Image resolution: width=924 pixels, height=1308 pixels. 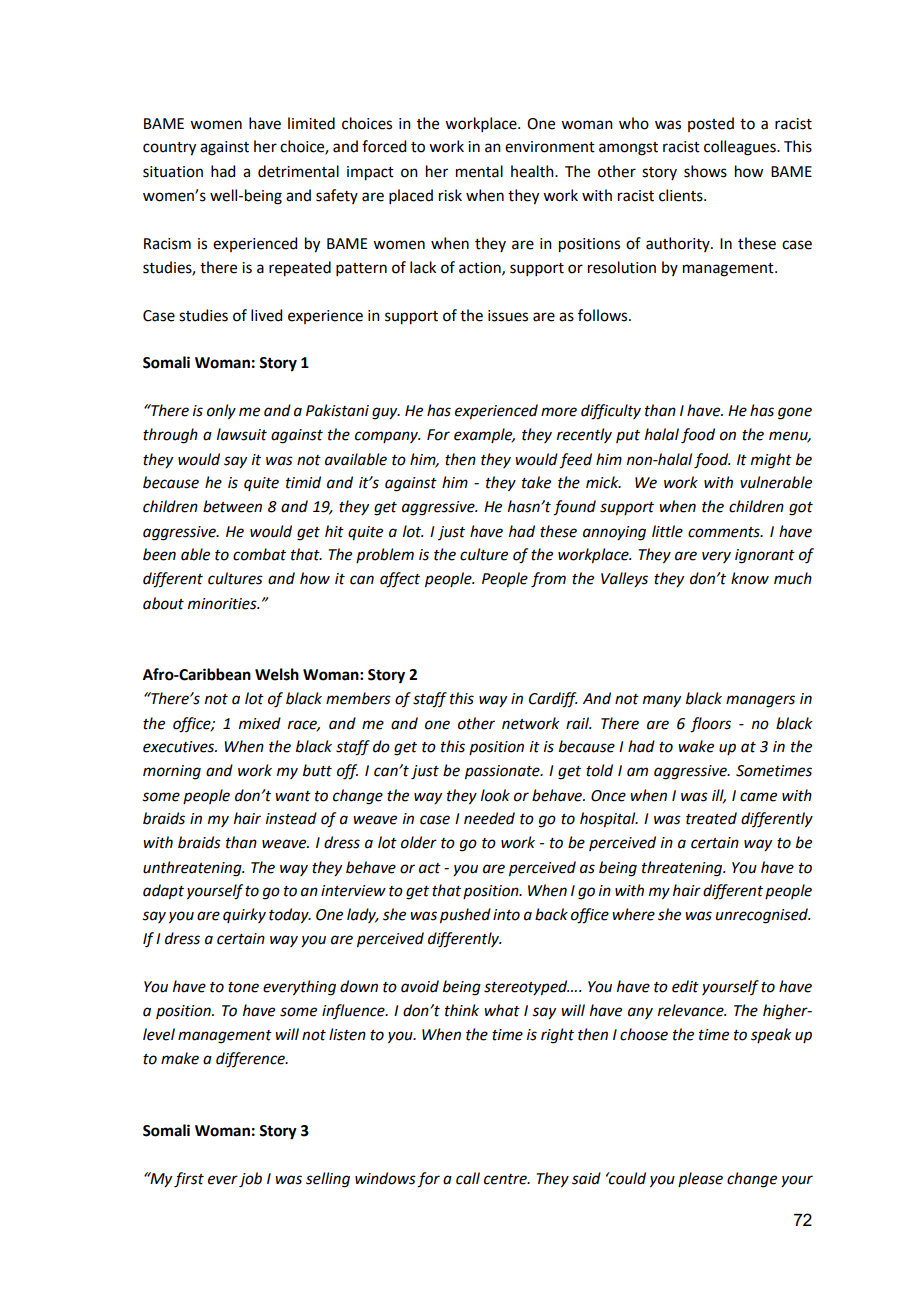 I want to click on Cardiff, so click(x=553, y=700).
